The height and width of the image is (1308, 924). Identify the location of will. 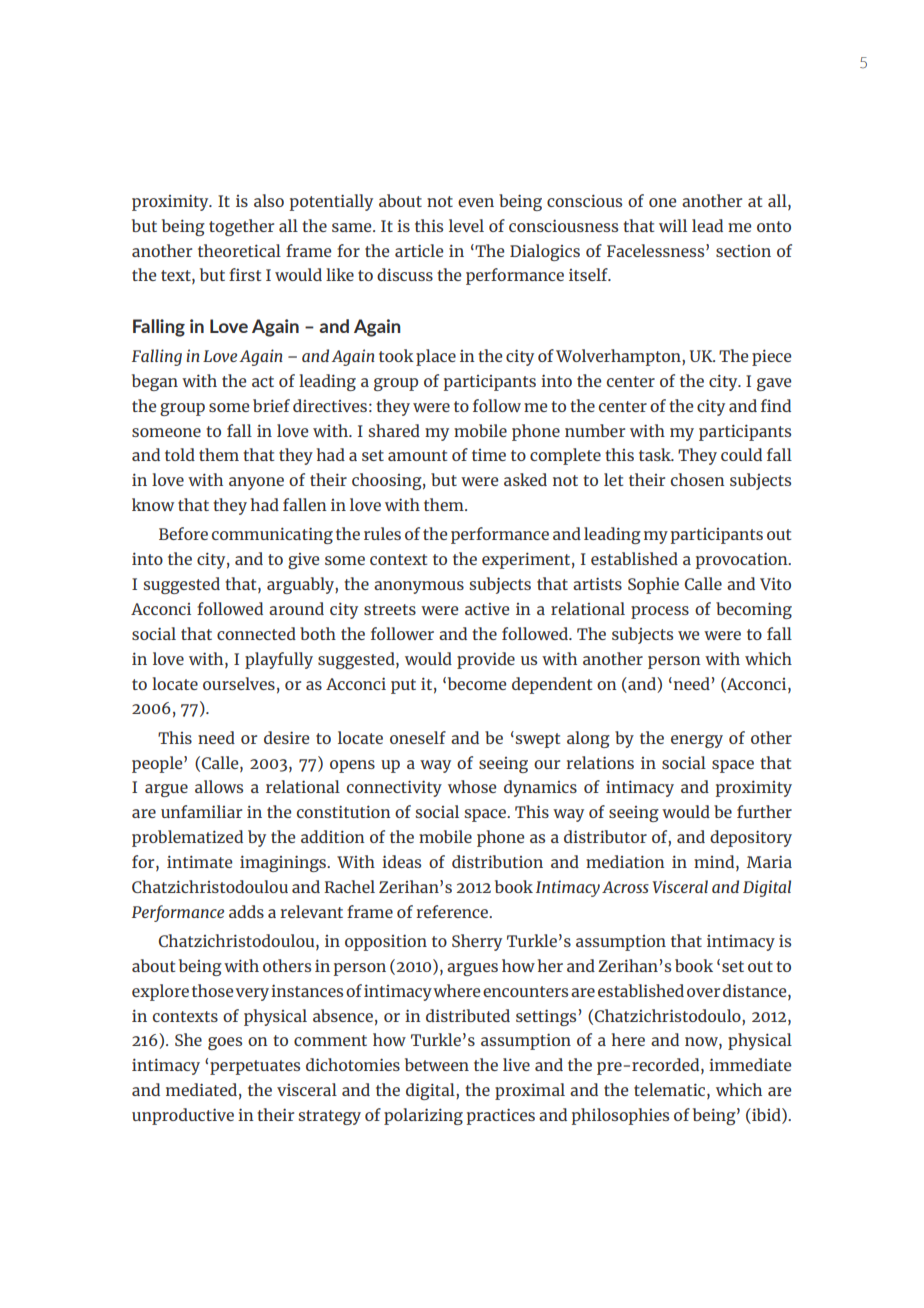
(673, 225).
